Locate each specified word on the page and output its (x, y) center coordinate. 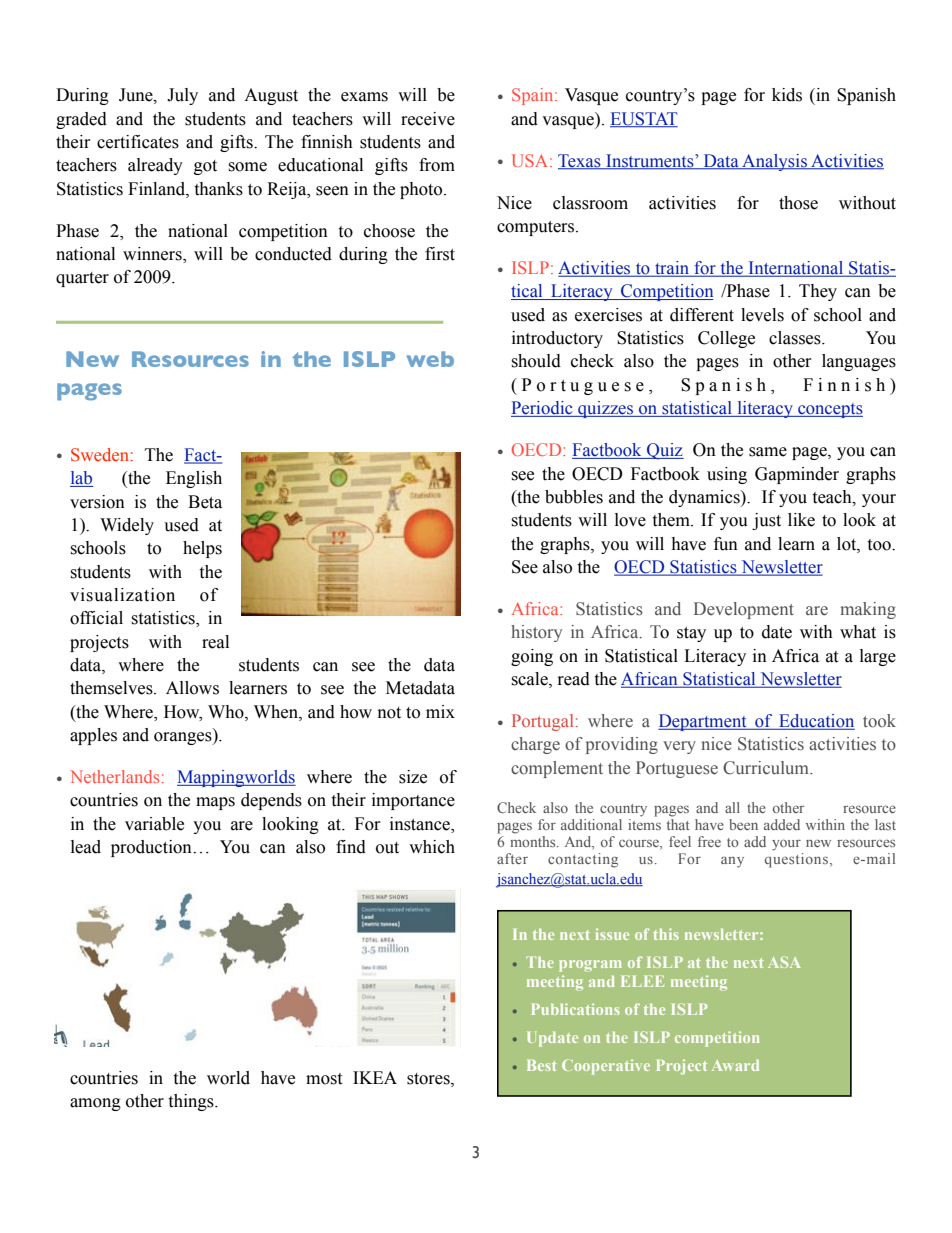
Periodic (543, 409)
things (192, 1102)
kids (787, 95)
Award (735, 1065)
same (768, 452)
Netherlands (114, 776)
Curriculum (767, 768)
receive (428, 119)
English (194, 479)
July (182, 96)
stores (429, 1079)
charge (535, 745)
